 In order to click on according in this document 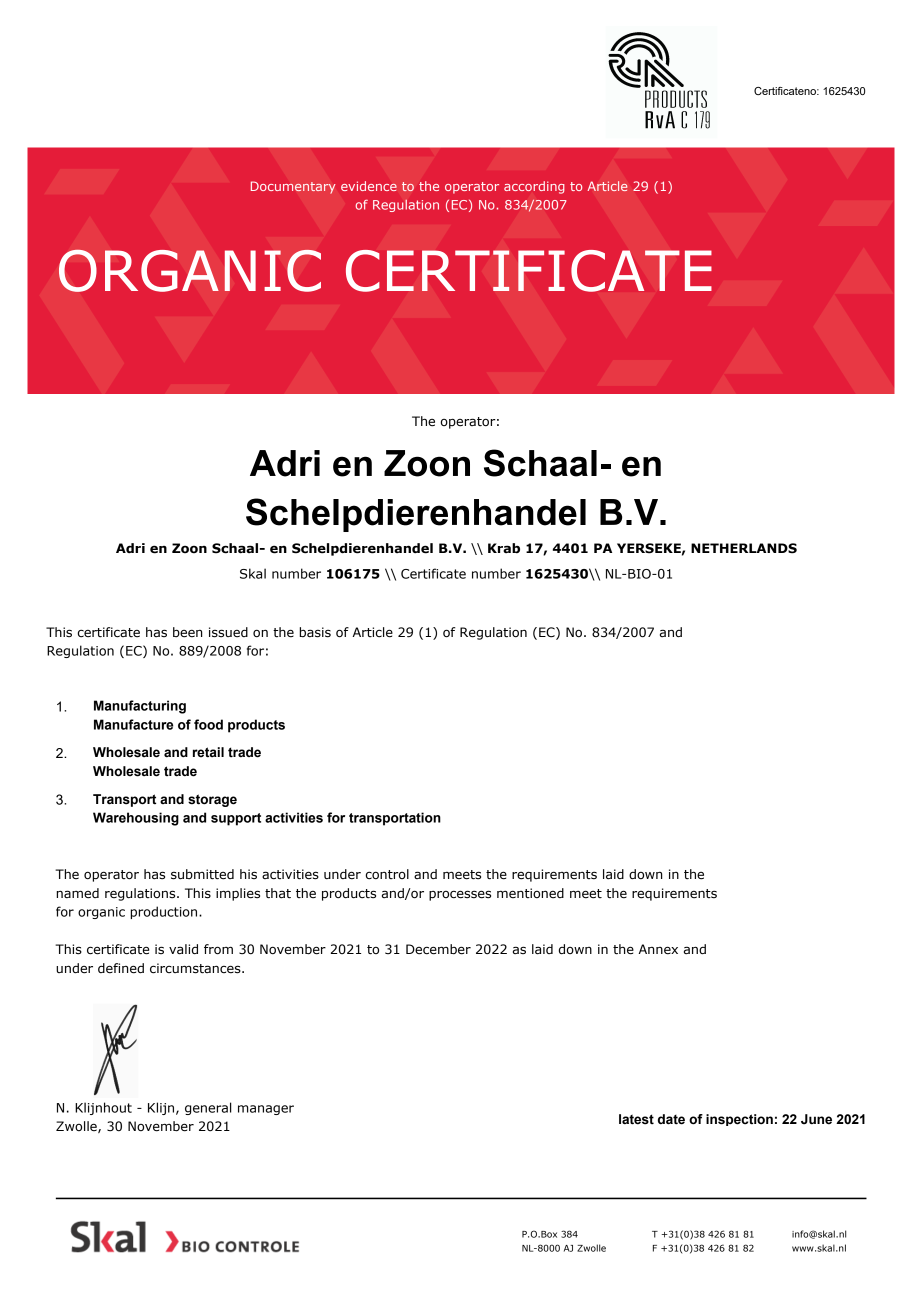, I will do `click(534, 187)`.
